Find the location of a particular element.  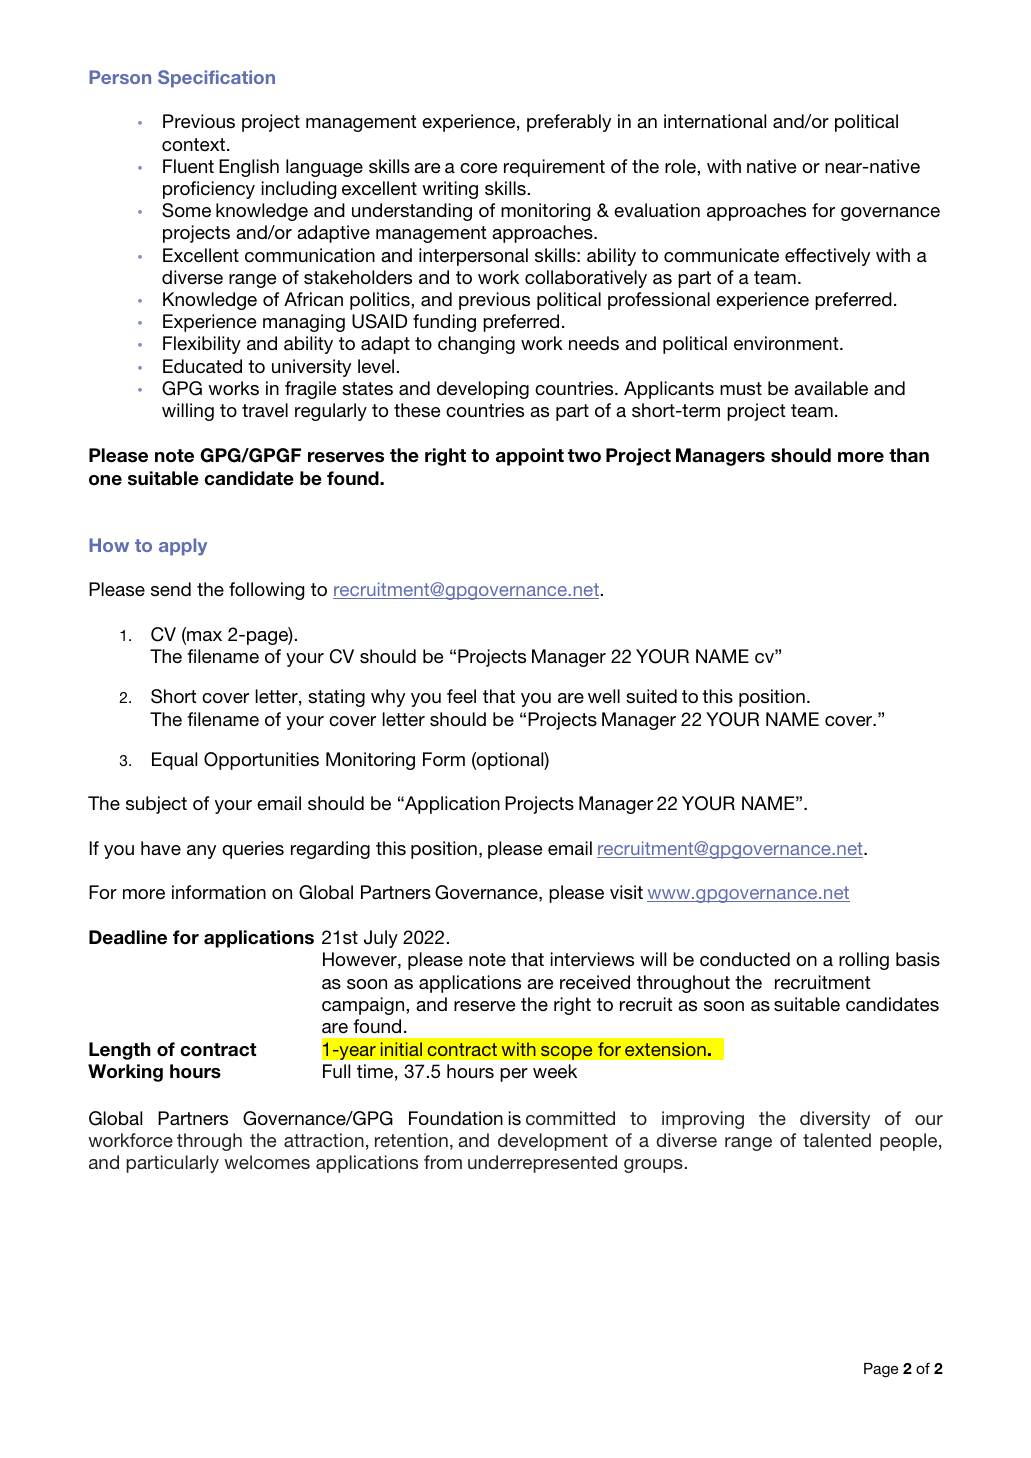

international is located at coordinates (715, 121).
